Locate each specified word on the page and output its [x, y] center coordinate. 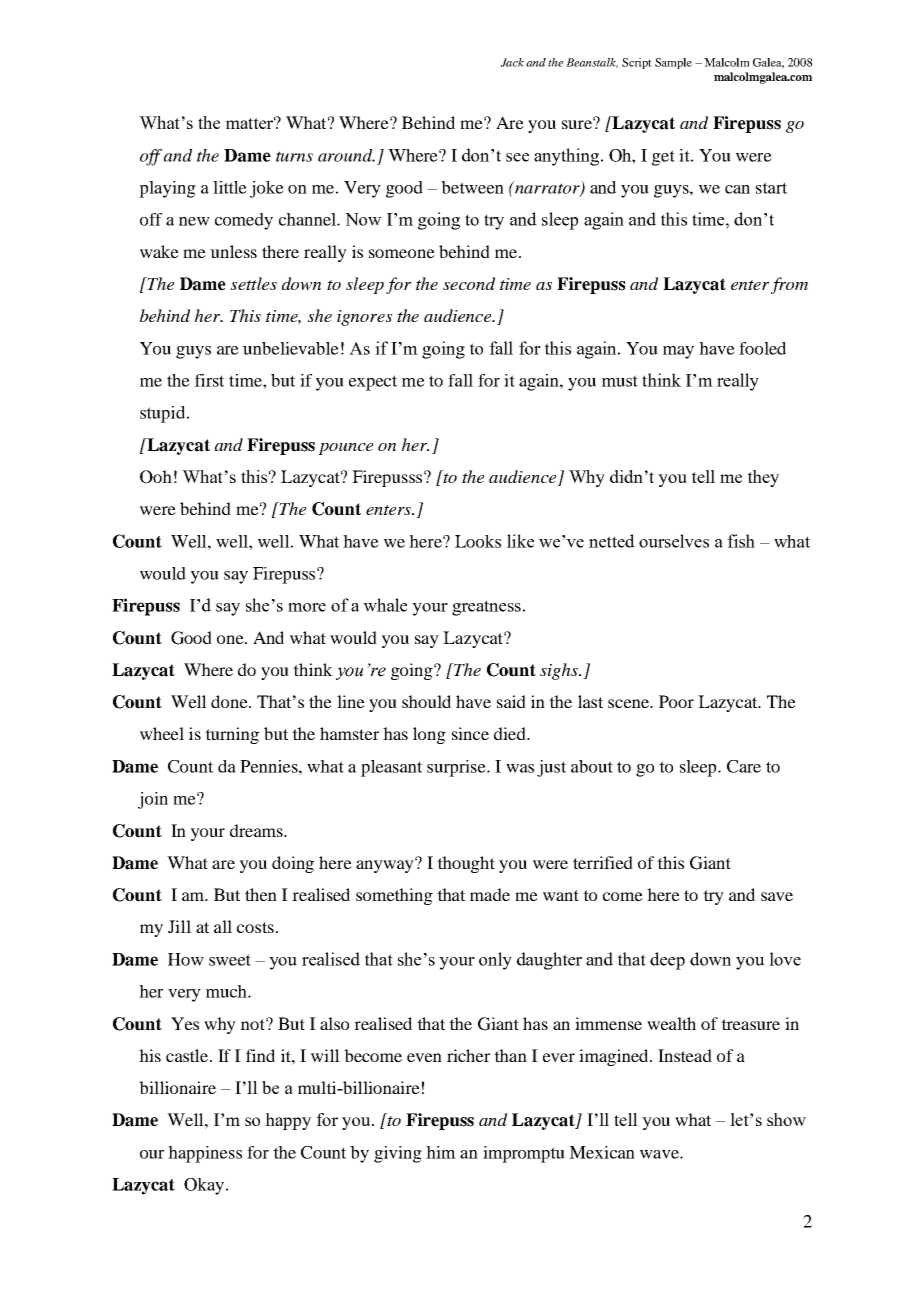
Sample [673, 63]
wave [660, 1154]
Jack [512, 62]
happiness [205, 1154]
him [441, 1152]
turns [294, 156]
